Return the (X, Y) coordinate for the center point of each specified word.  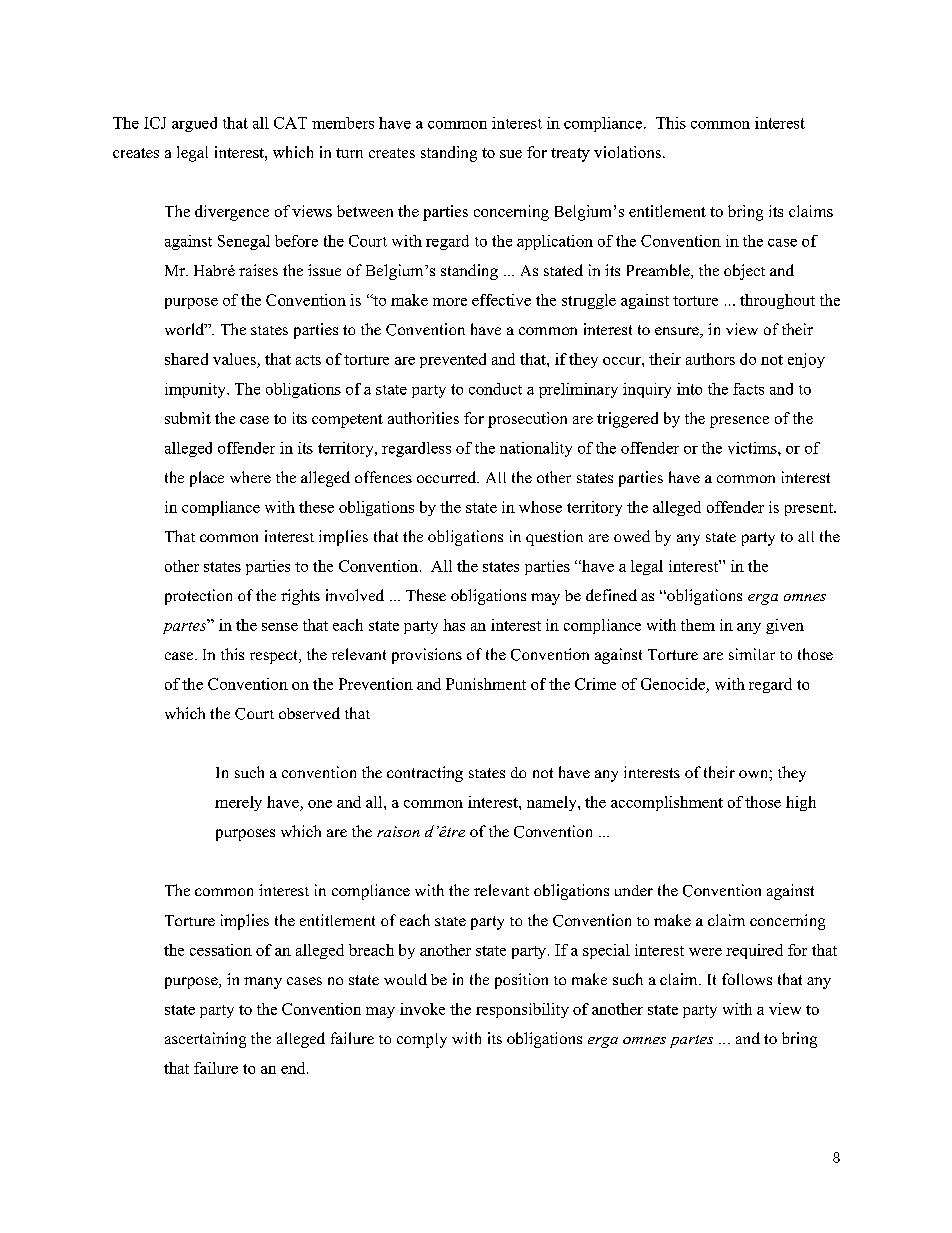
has (454, 625)
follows (747, 979)
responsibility (522, 1010)
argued (194, 124)
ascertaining (205, 1040)
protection (198, 597)
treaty (570, 155)
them (698, 625)
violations (627, 152)
